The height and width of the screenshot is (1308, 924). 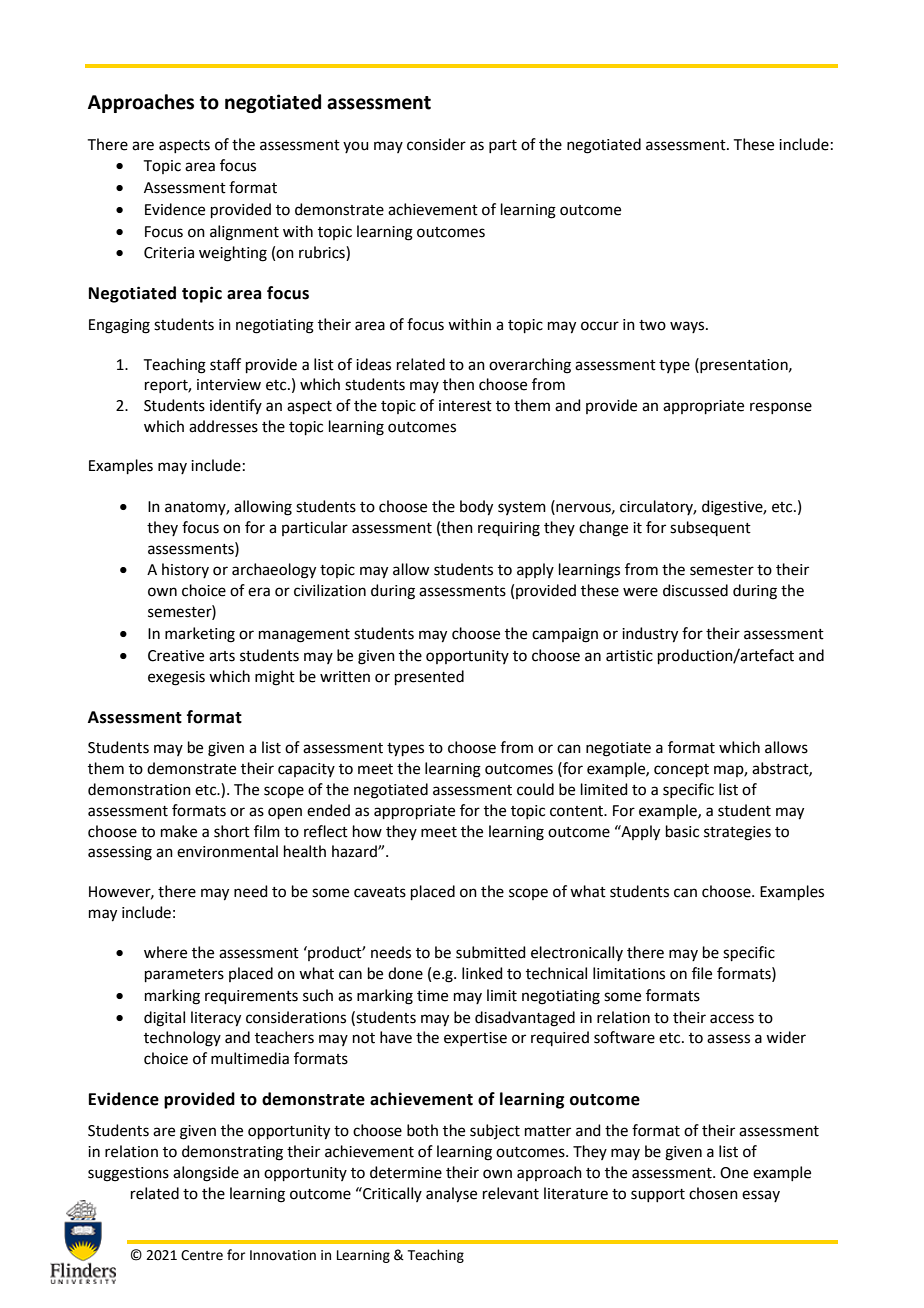 I want to click on alignment, so click(x=244, y=233).
